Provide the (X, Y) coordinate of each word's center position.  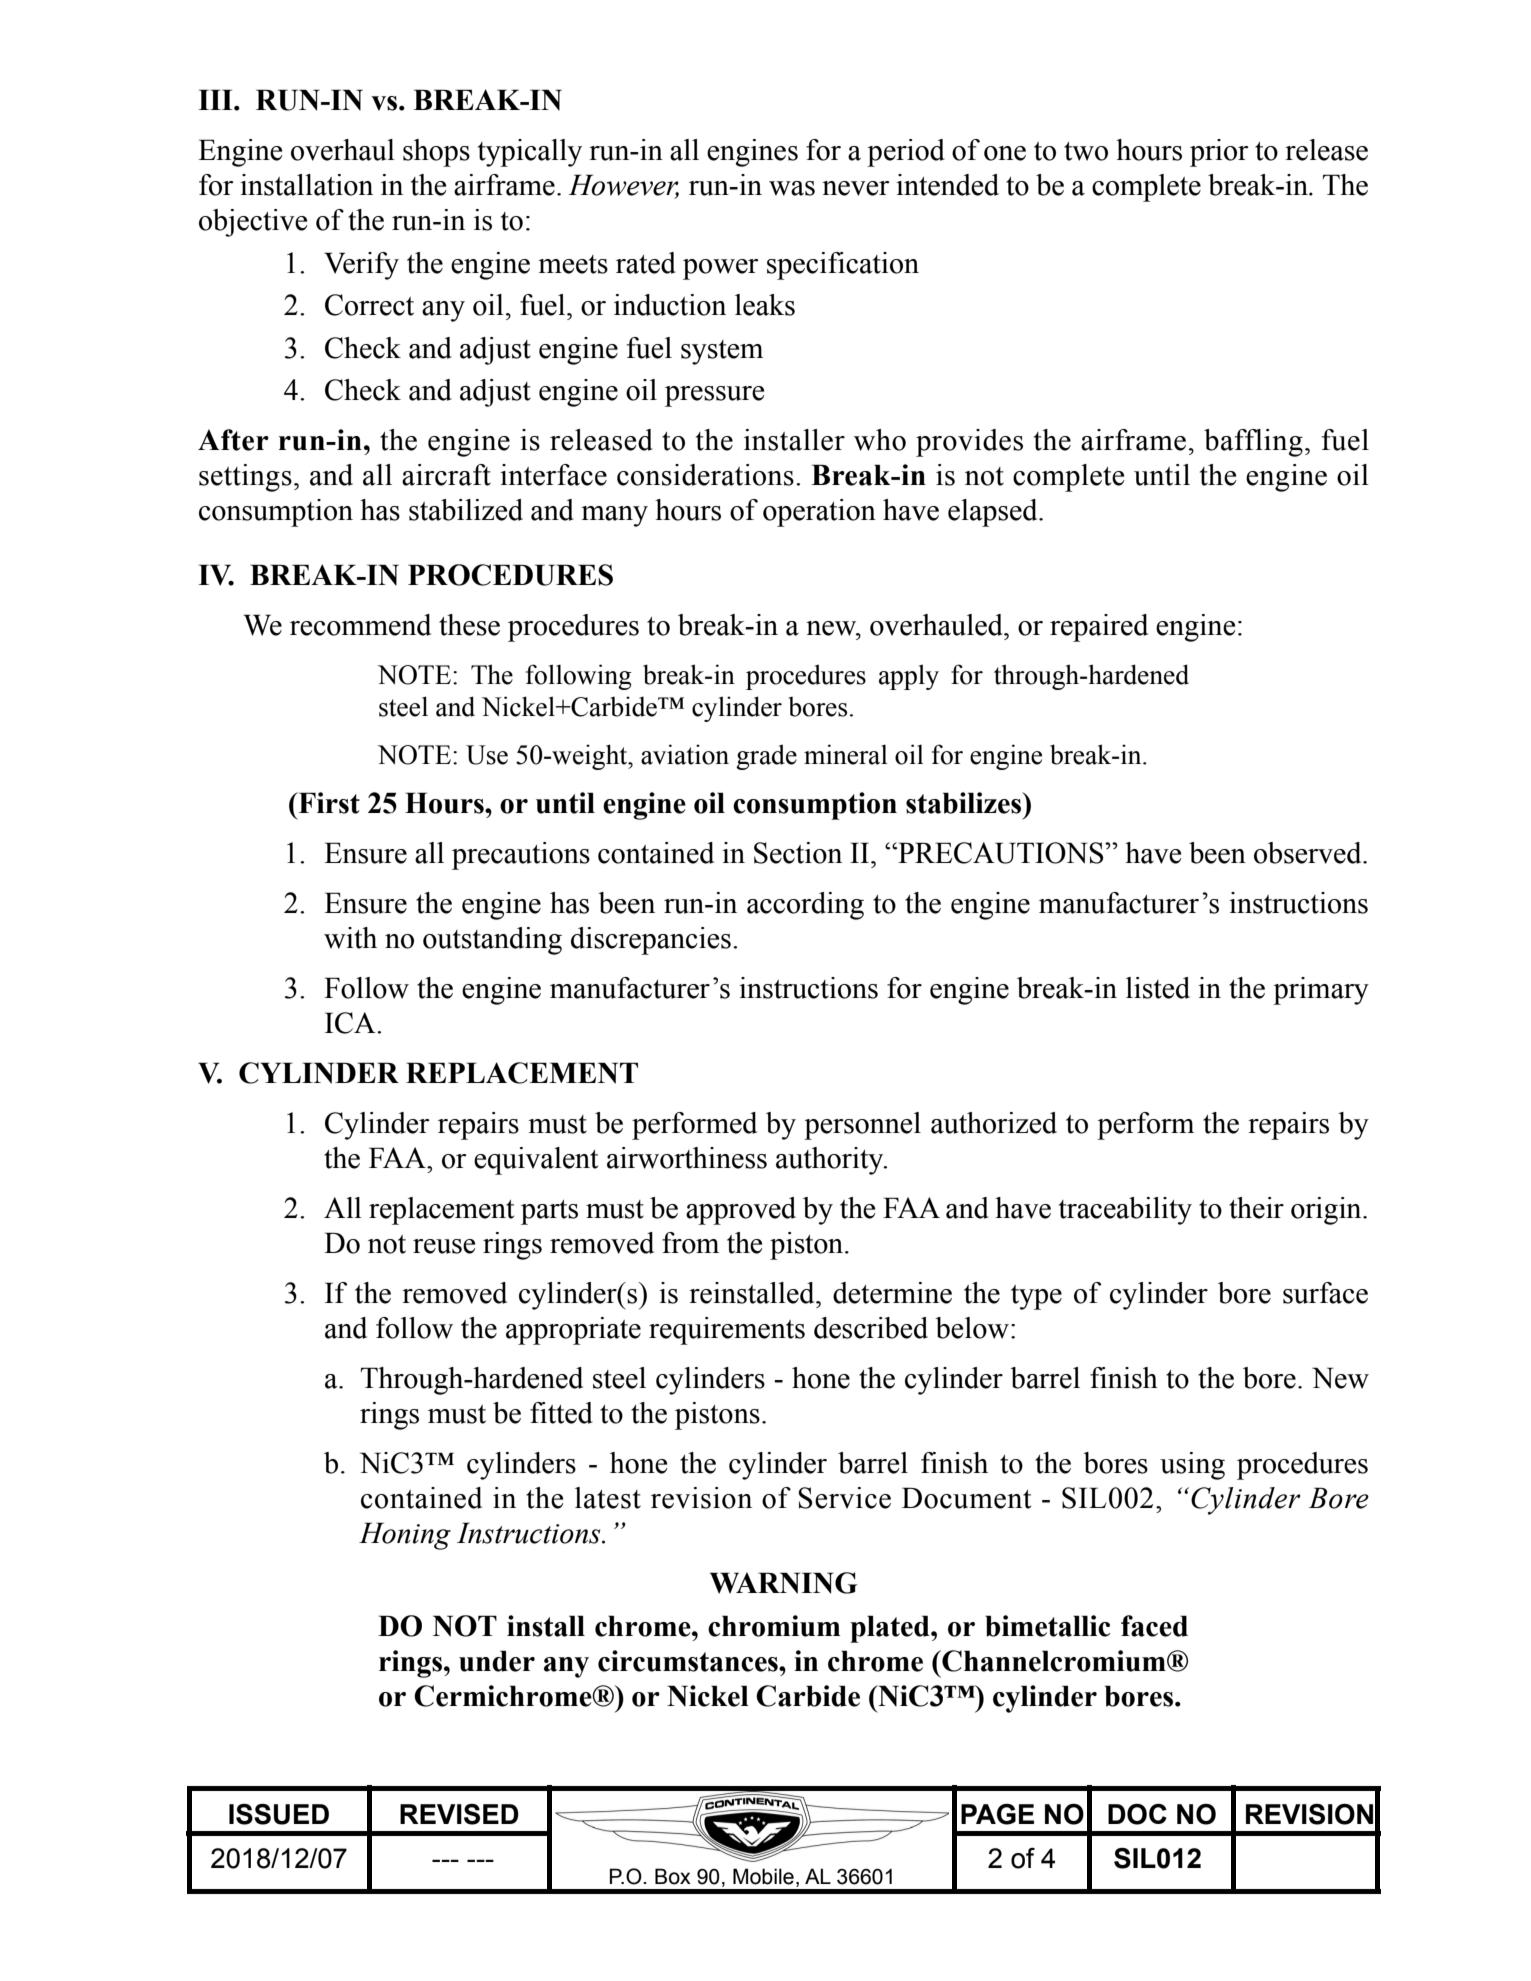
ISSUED (279, 1814)
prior (1219, 153)
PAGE (997, 1814)
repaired (1099, 628)
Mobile (763, 1876)
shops (436, 153)
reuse (444, 1246)
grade (766, 757)
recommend (360, 625)
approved (741, 1211)
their (1256, 1208)
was (792, 188)
